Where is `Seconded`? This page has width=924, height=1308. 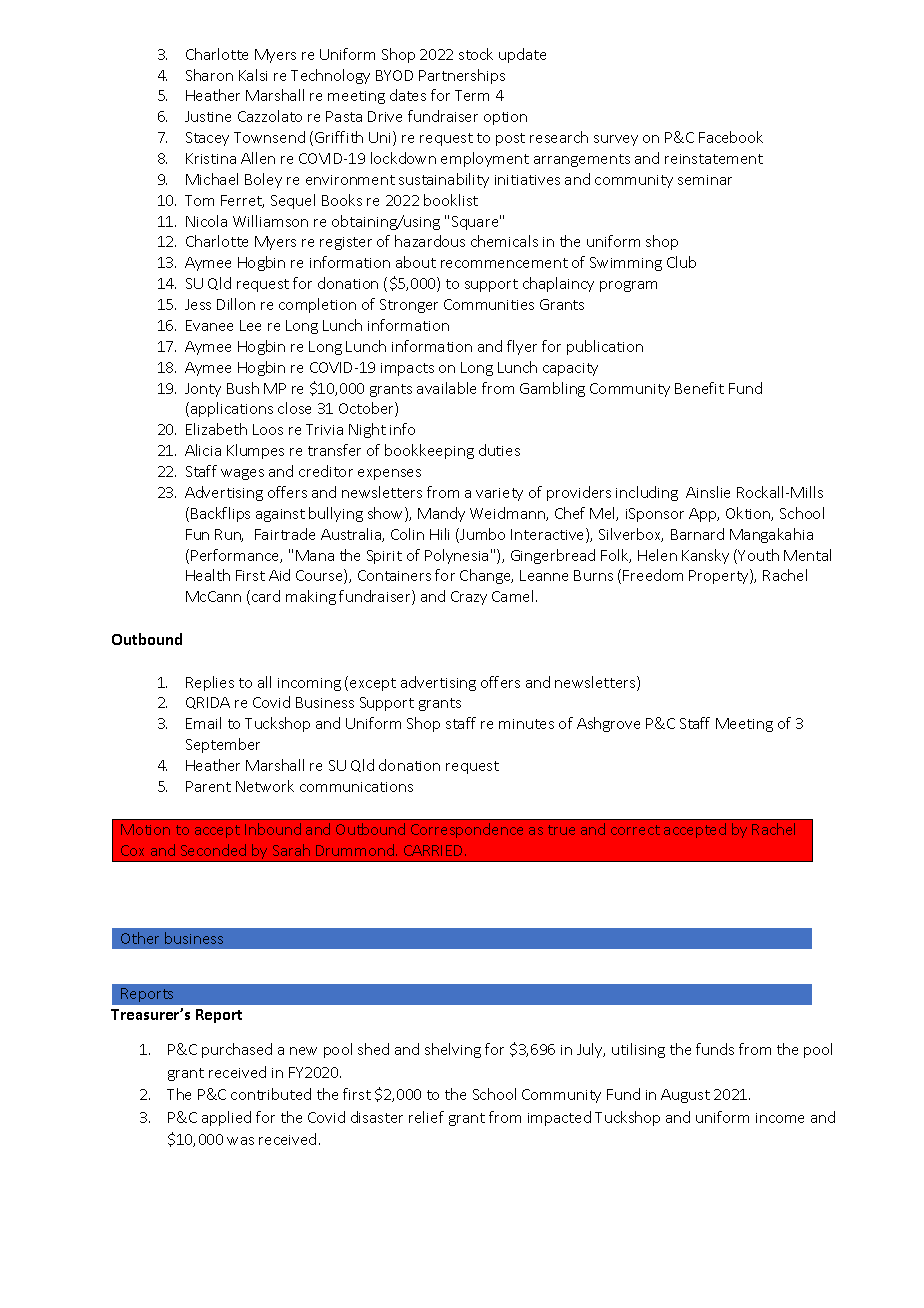
Seconded is located at coordinates (213, 850).
